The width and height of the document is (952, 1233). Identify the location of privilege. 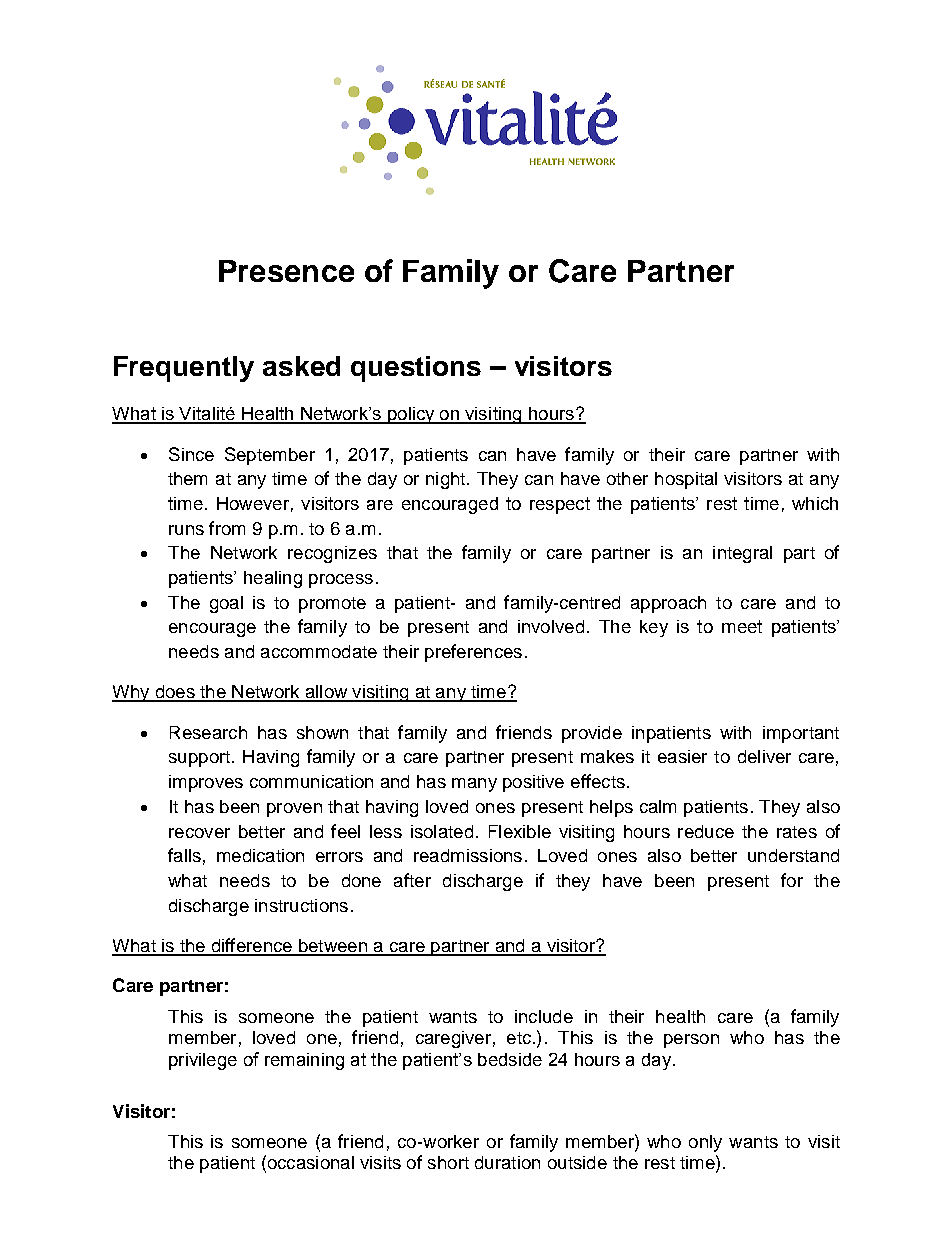
(203, 1061).
